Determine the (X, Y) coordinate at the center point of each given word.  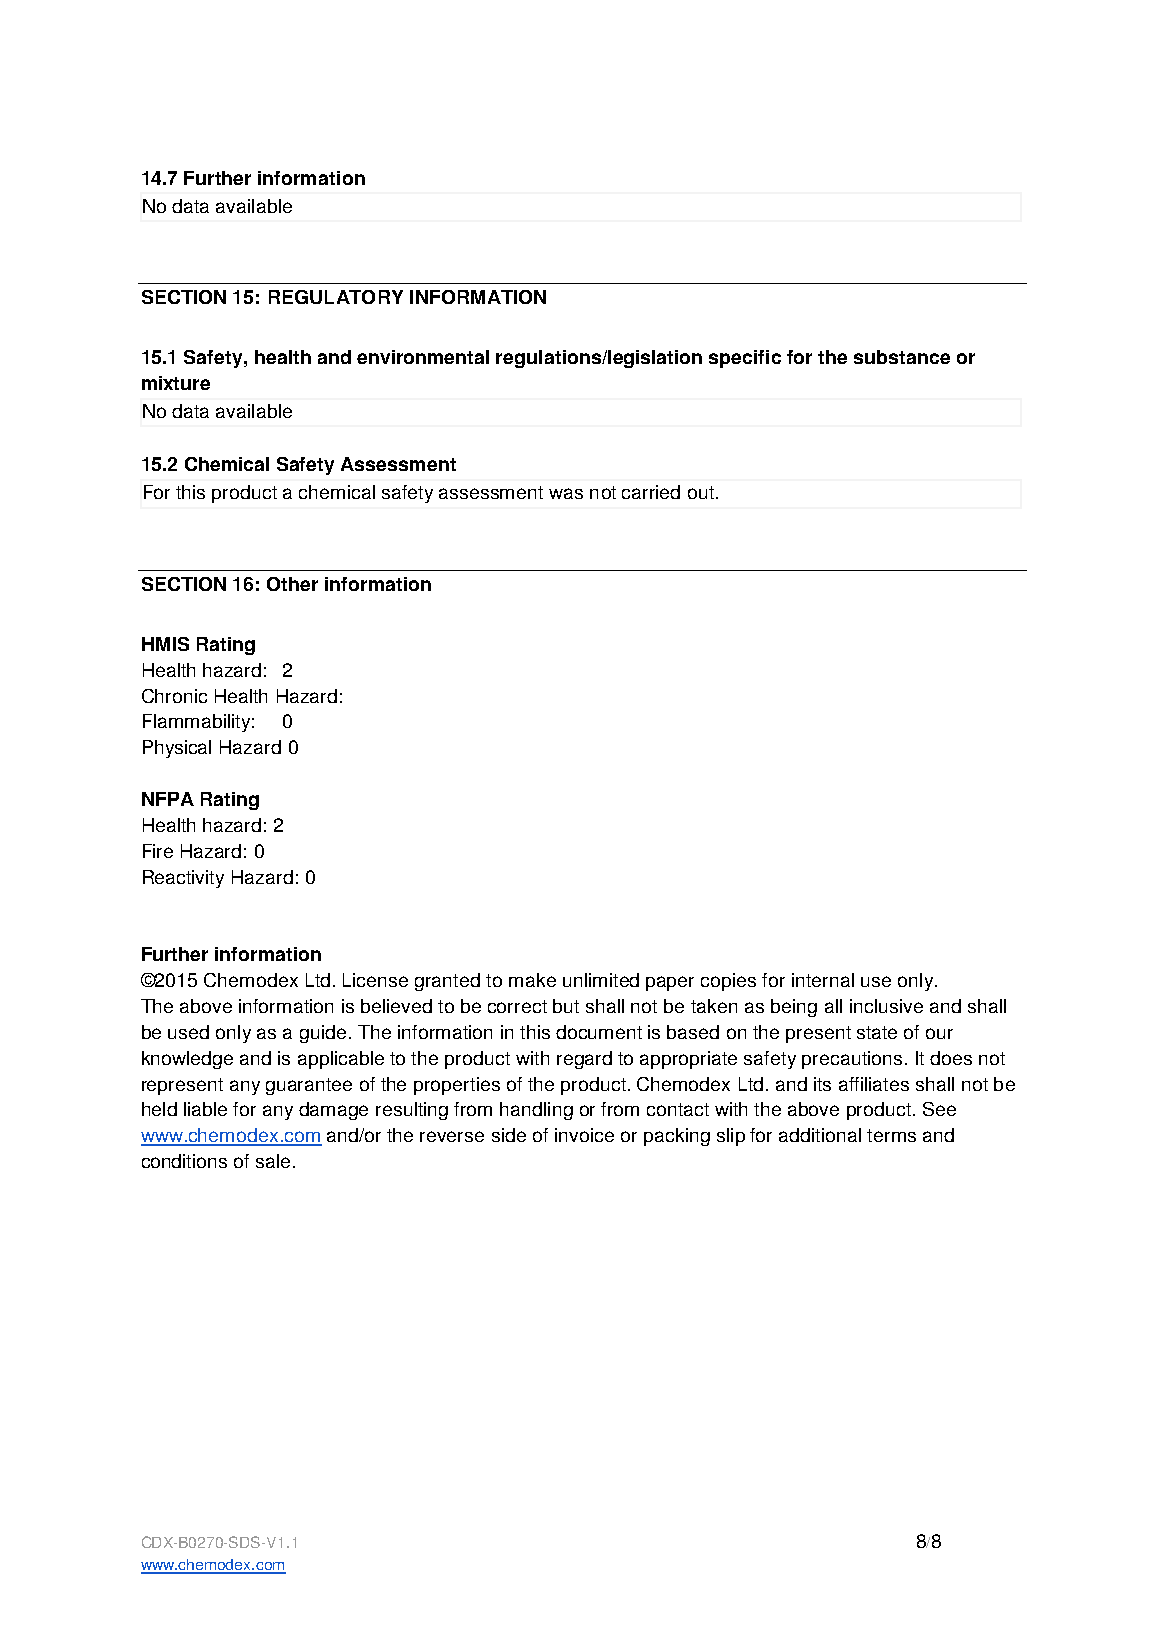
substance (902, 357)
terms (891, 1135)
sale (273, 1161)
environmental (423, 357)
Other (292, 584)
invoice (584, 1135)
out (702, 492)
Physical (177, 749)
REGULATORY (336, 297)
